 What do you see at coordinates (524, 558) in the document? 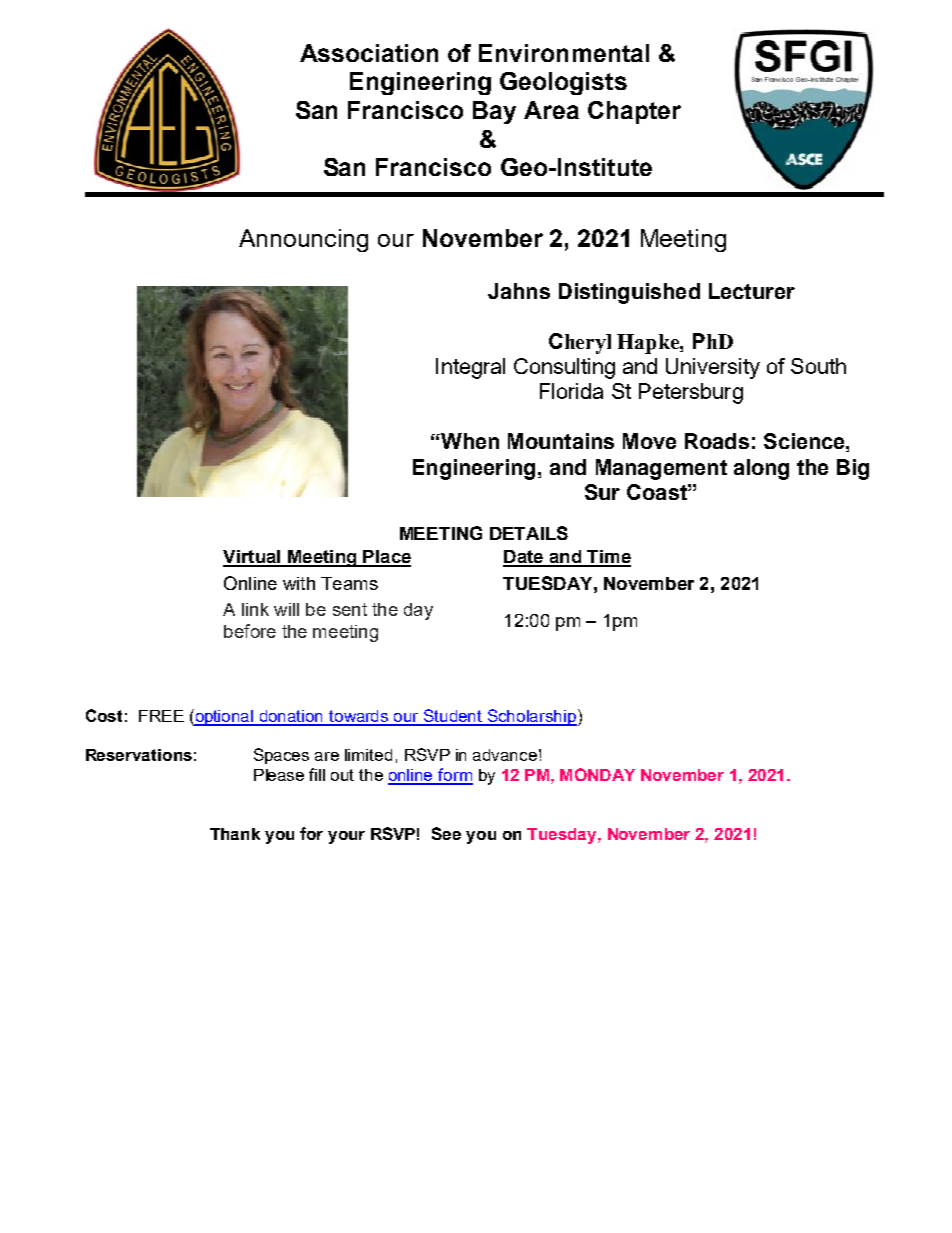
I see `Date` at bounding box center [524, 558].
